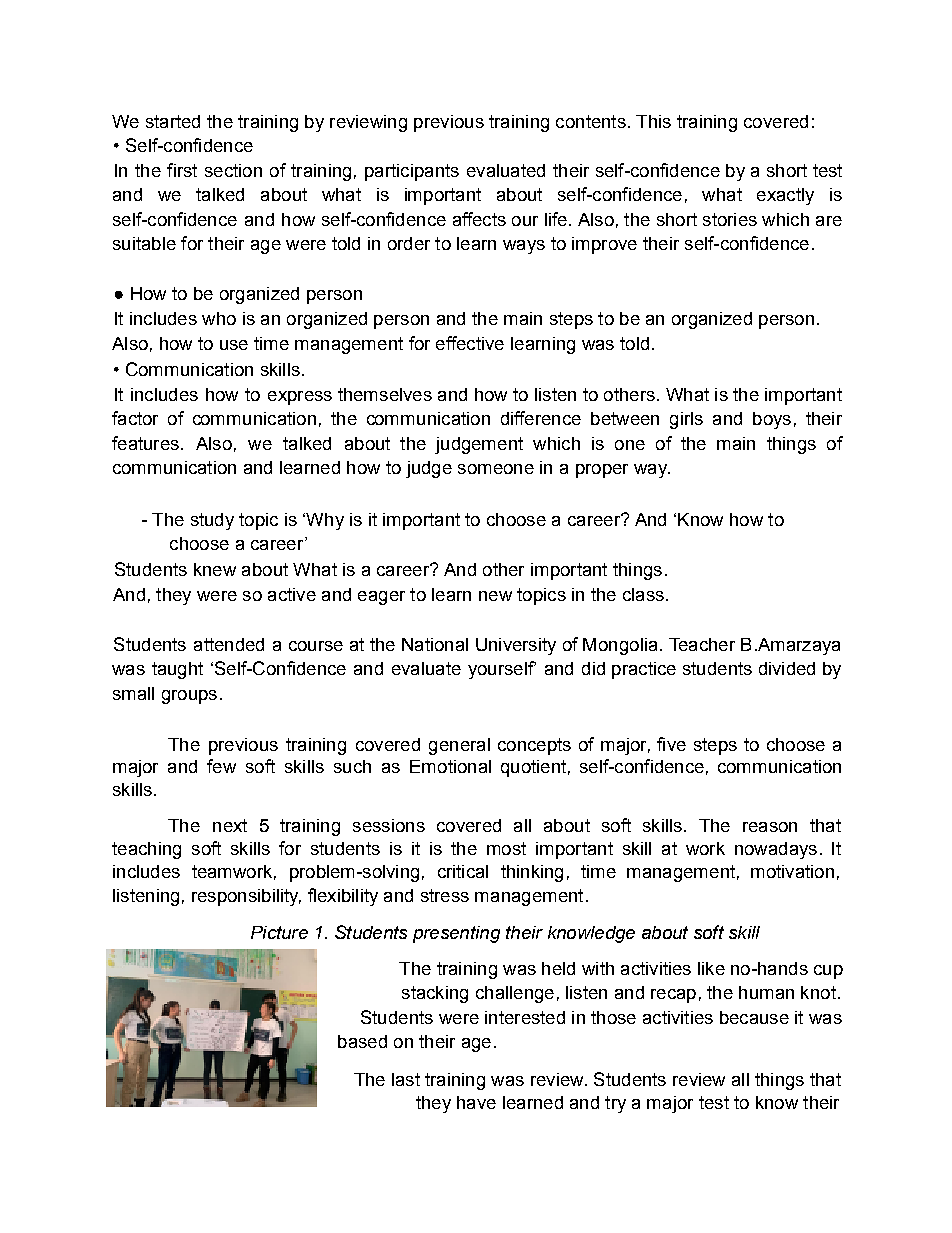  I want to click on section, so click(233, 170).
